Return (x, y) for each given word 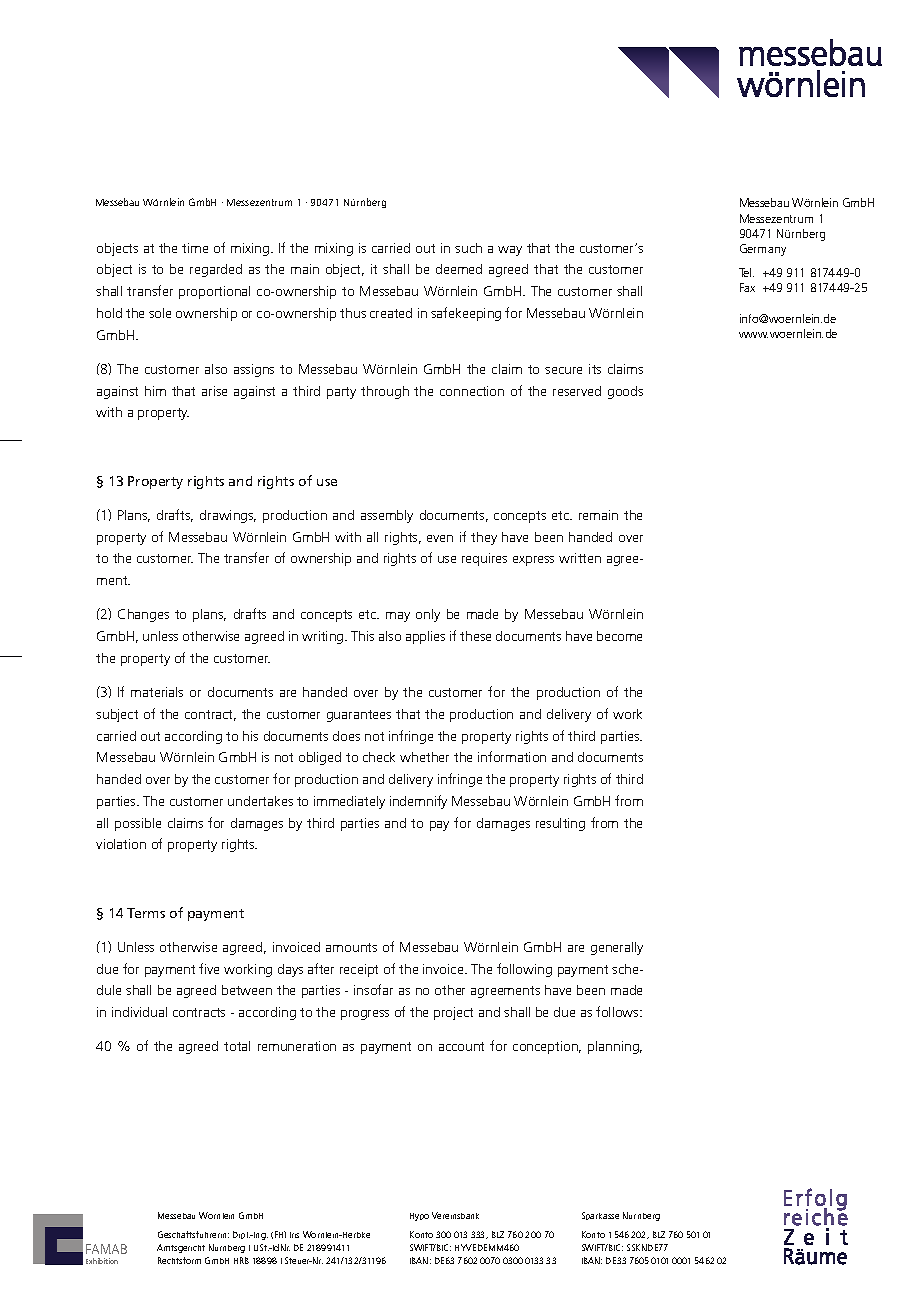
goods (625, 392)
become (619, 636)
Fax (747, 287)
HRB (241, 1260)
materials (157, 692)
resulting (560, 824)
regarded (216, 270)
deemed (459, 269)
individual (139, 1012)
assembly (387, 516)
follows (618, 1011)
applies (425, 637)
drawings (228, 516)
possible (138, 824)
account (461, 1046)
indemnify (418, 802)
